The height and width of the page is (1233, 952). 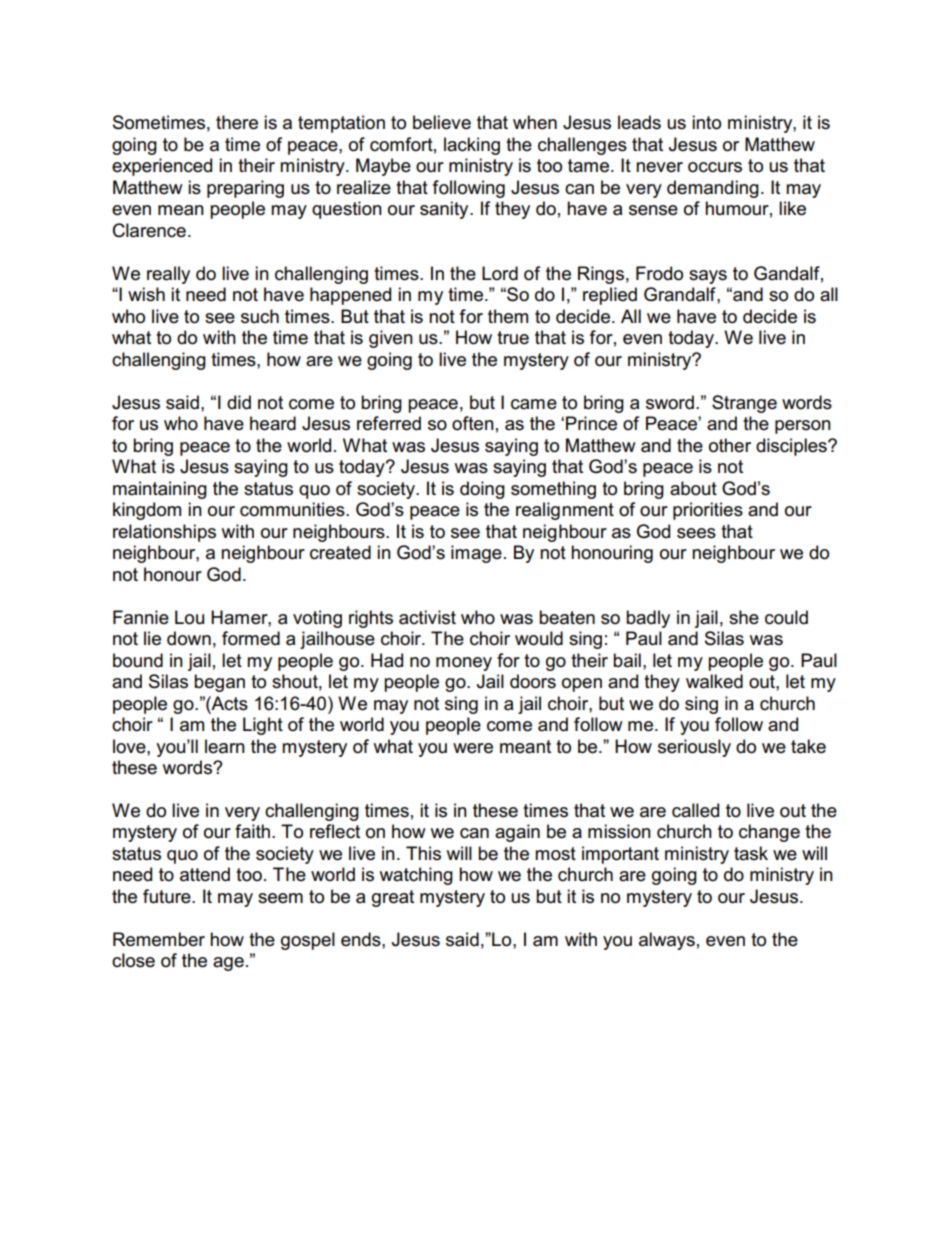 I want to click on Lou, so click(x=189, y=617).
